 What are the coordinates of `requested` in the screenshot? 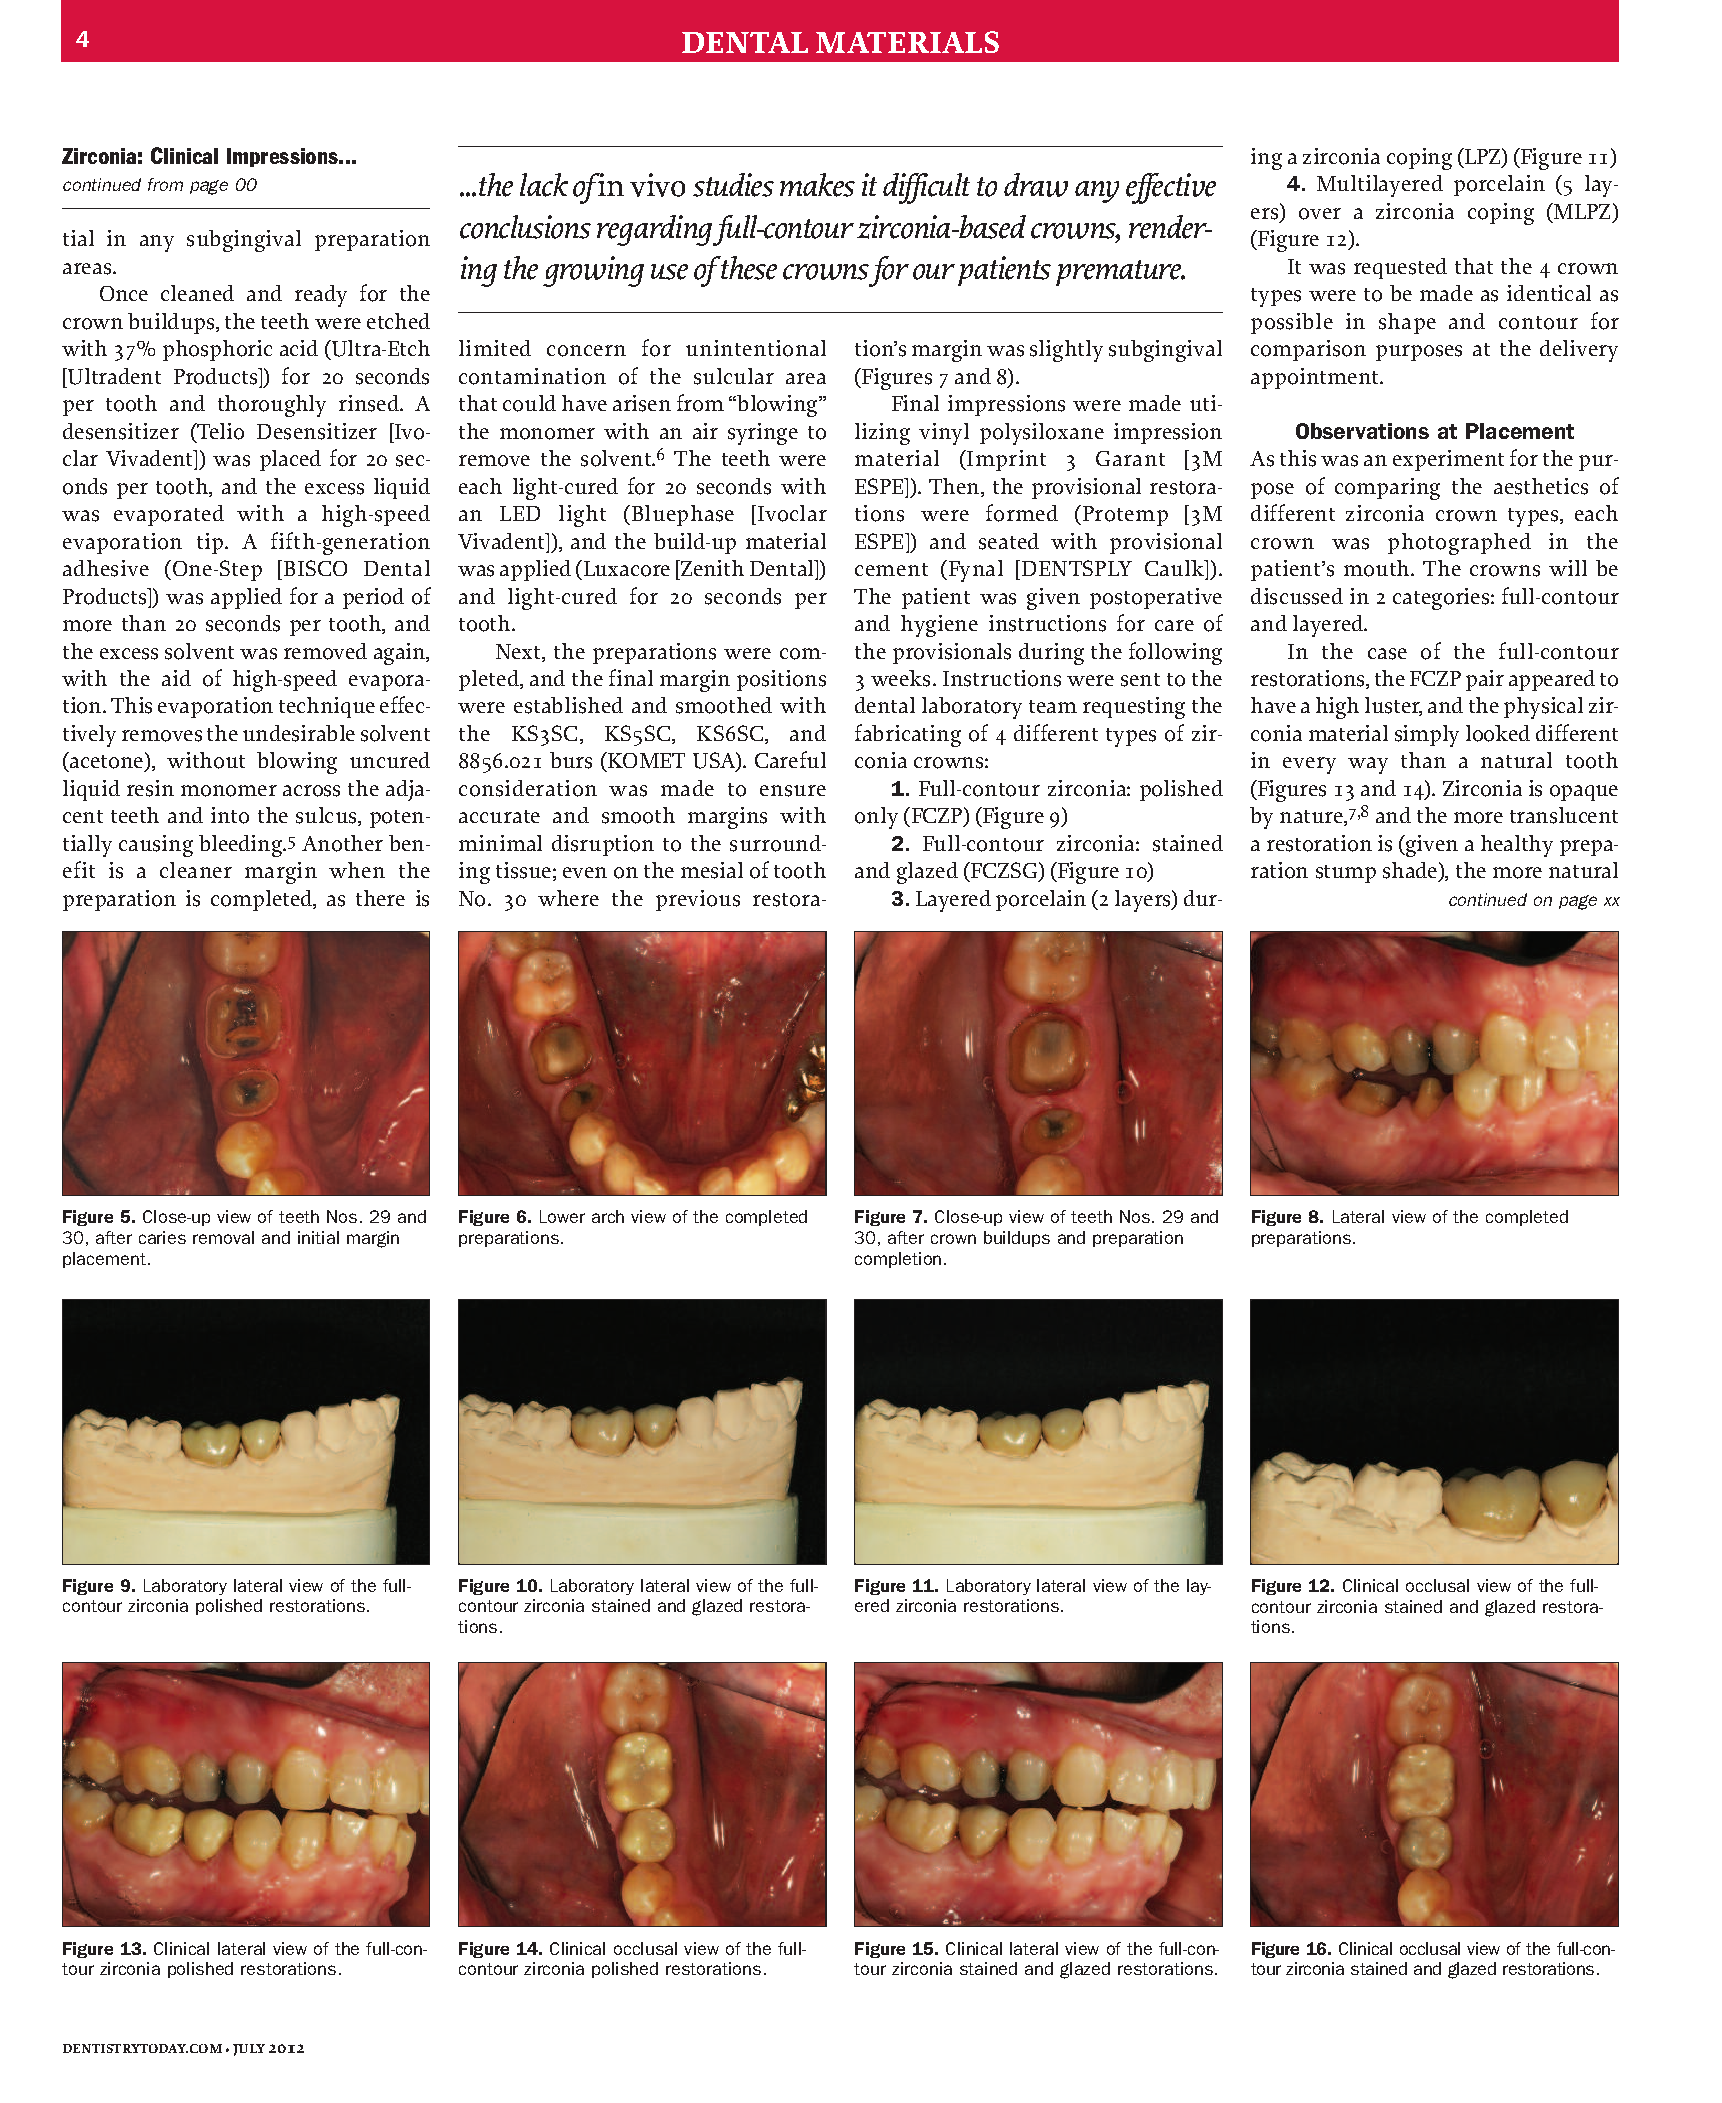 It's located at (1400, 268).
